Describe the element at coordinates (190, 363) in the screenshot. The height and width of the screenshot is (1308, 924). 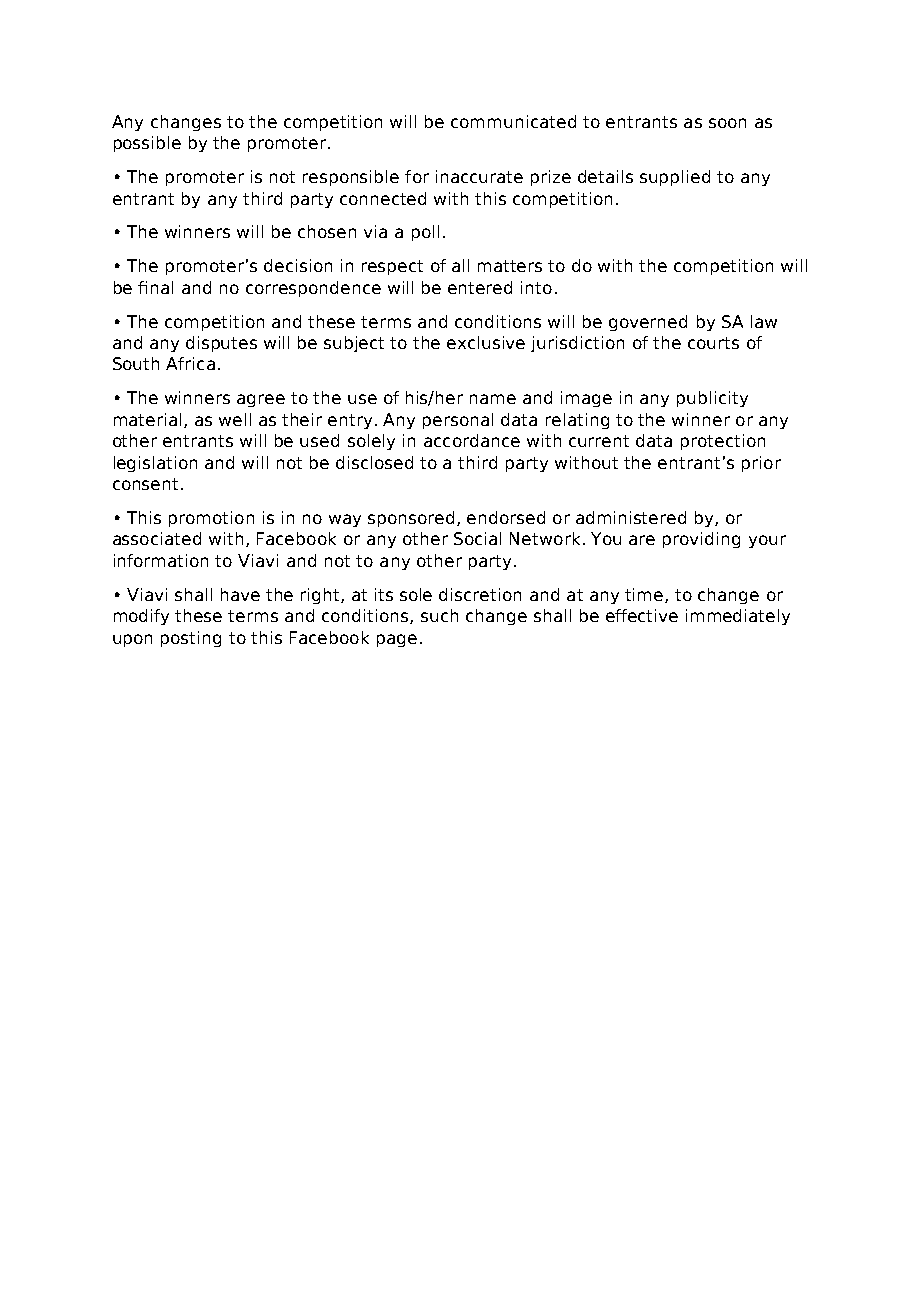
I see `Africa` at that location.
